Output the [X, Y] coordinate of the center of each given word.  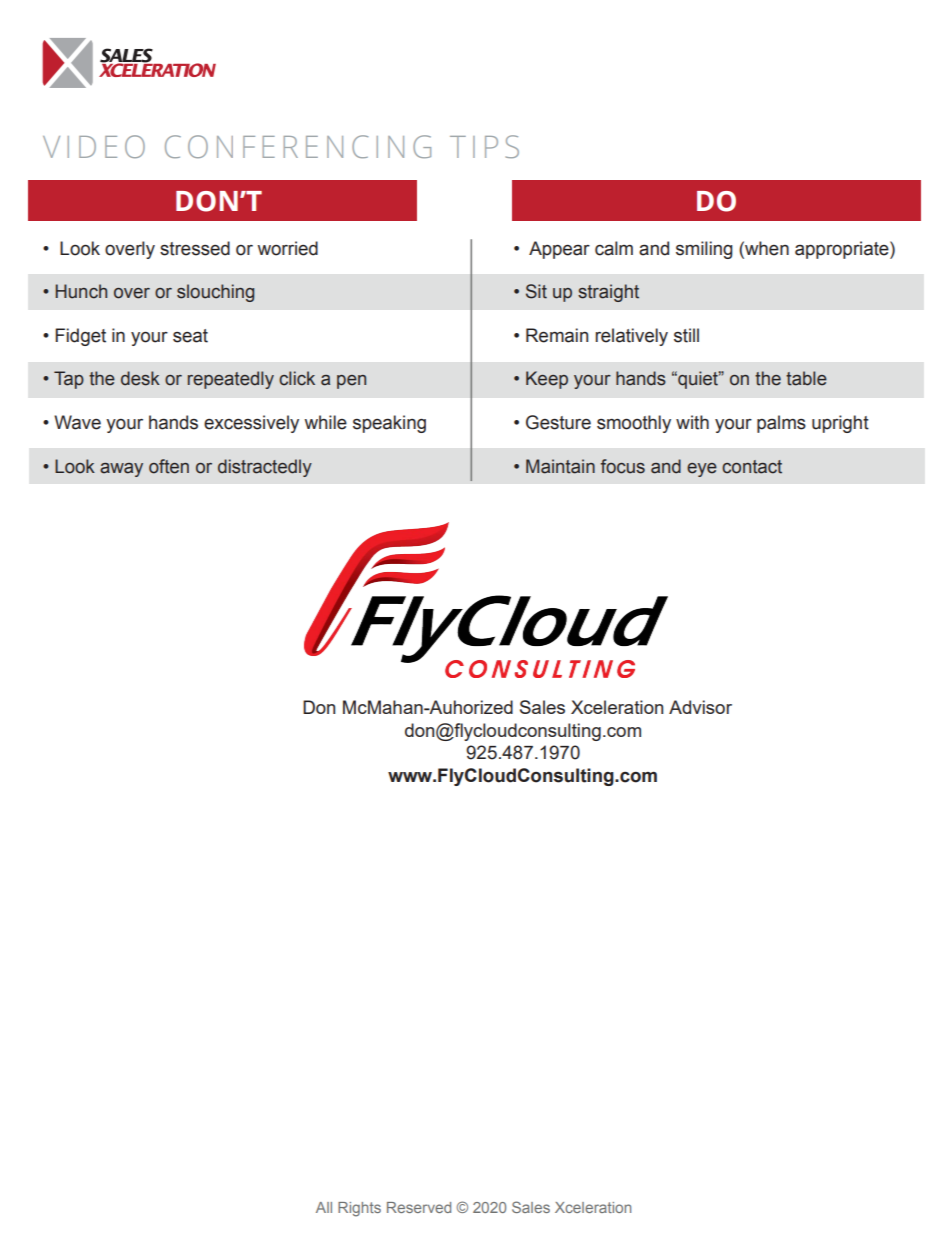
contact [752, 467]
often [169, 466]
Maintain [560, 466]
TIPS [484, 146]
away [121, 470]
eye [702, 470]
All [324, 1207]
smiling [704, 250]
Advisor [700, 707]
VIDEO [94, 146]
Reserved [419, 1207]
